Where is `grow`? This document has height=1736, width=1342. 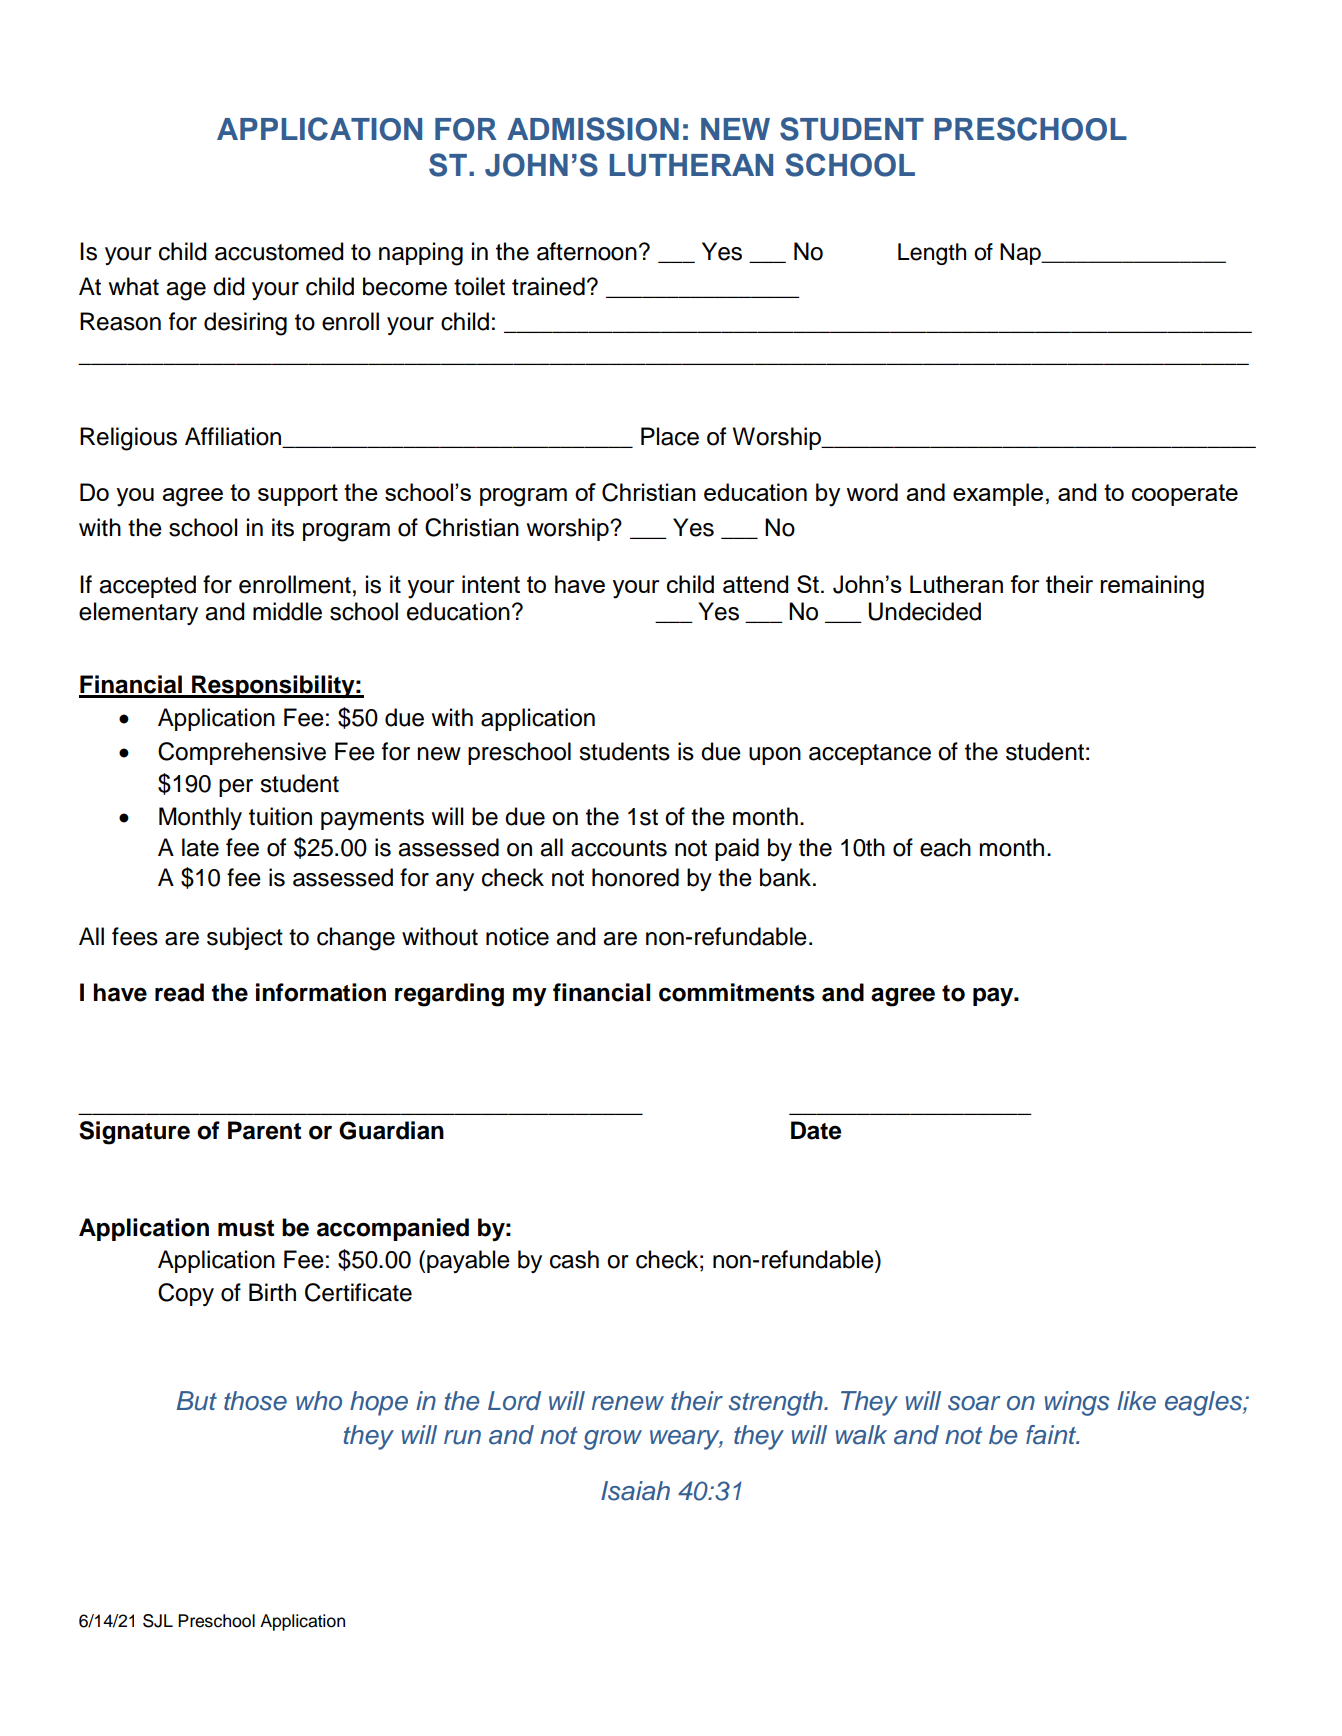
grow is located at coordinates (613, 1440).
